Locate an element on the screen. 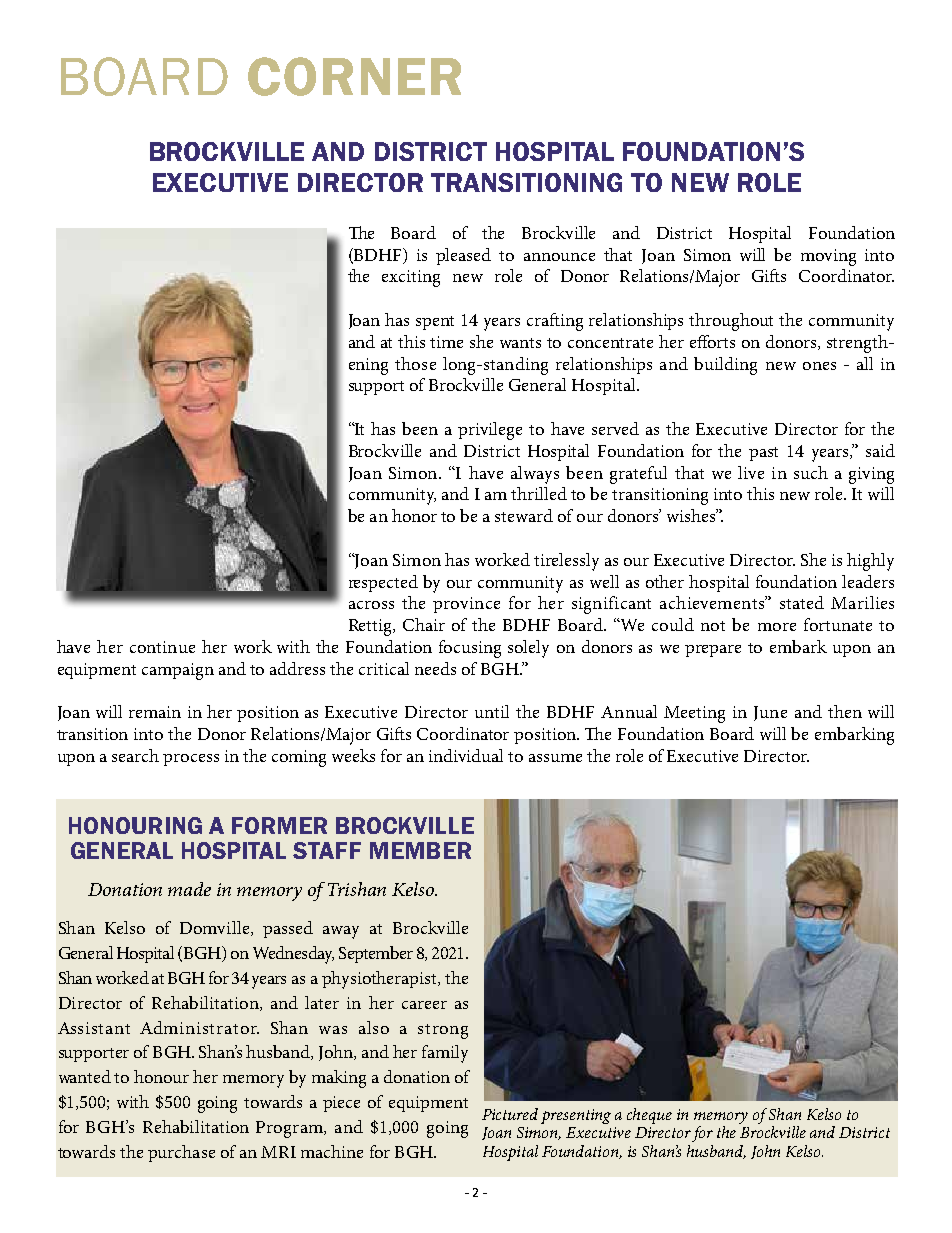 Image resolution: width=952 pixels, height=1233 pixels. province is located at coordinates (466, 605).
